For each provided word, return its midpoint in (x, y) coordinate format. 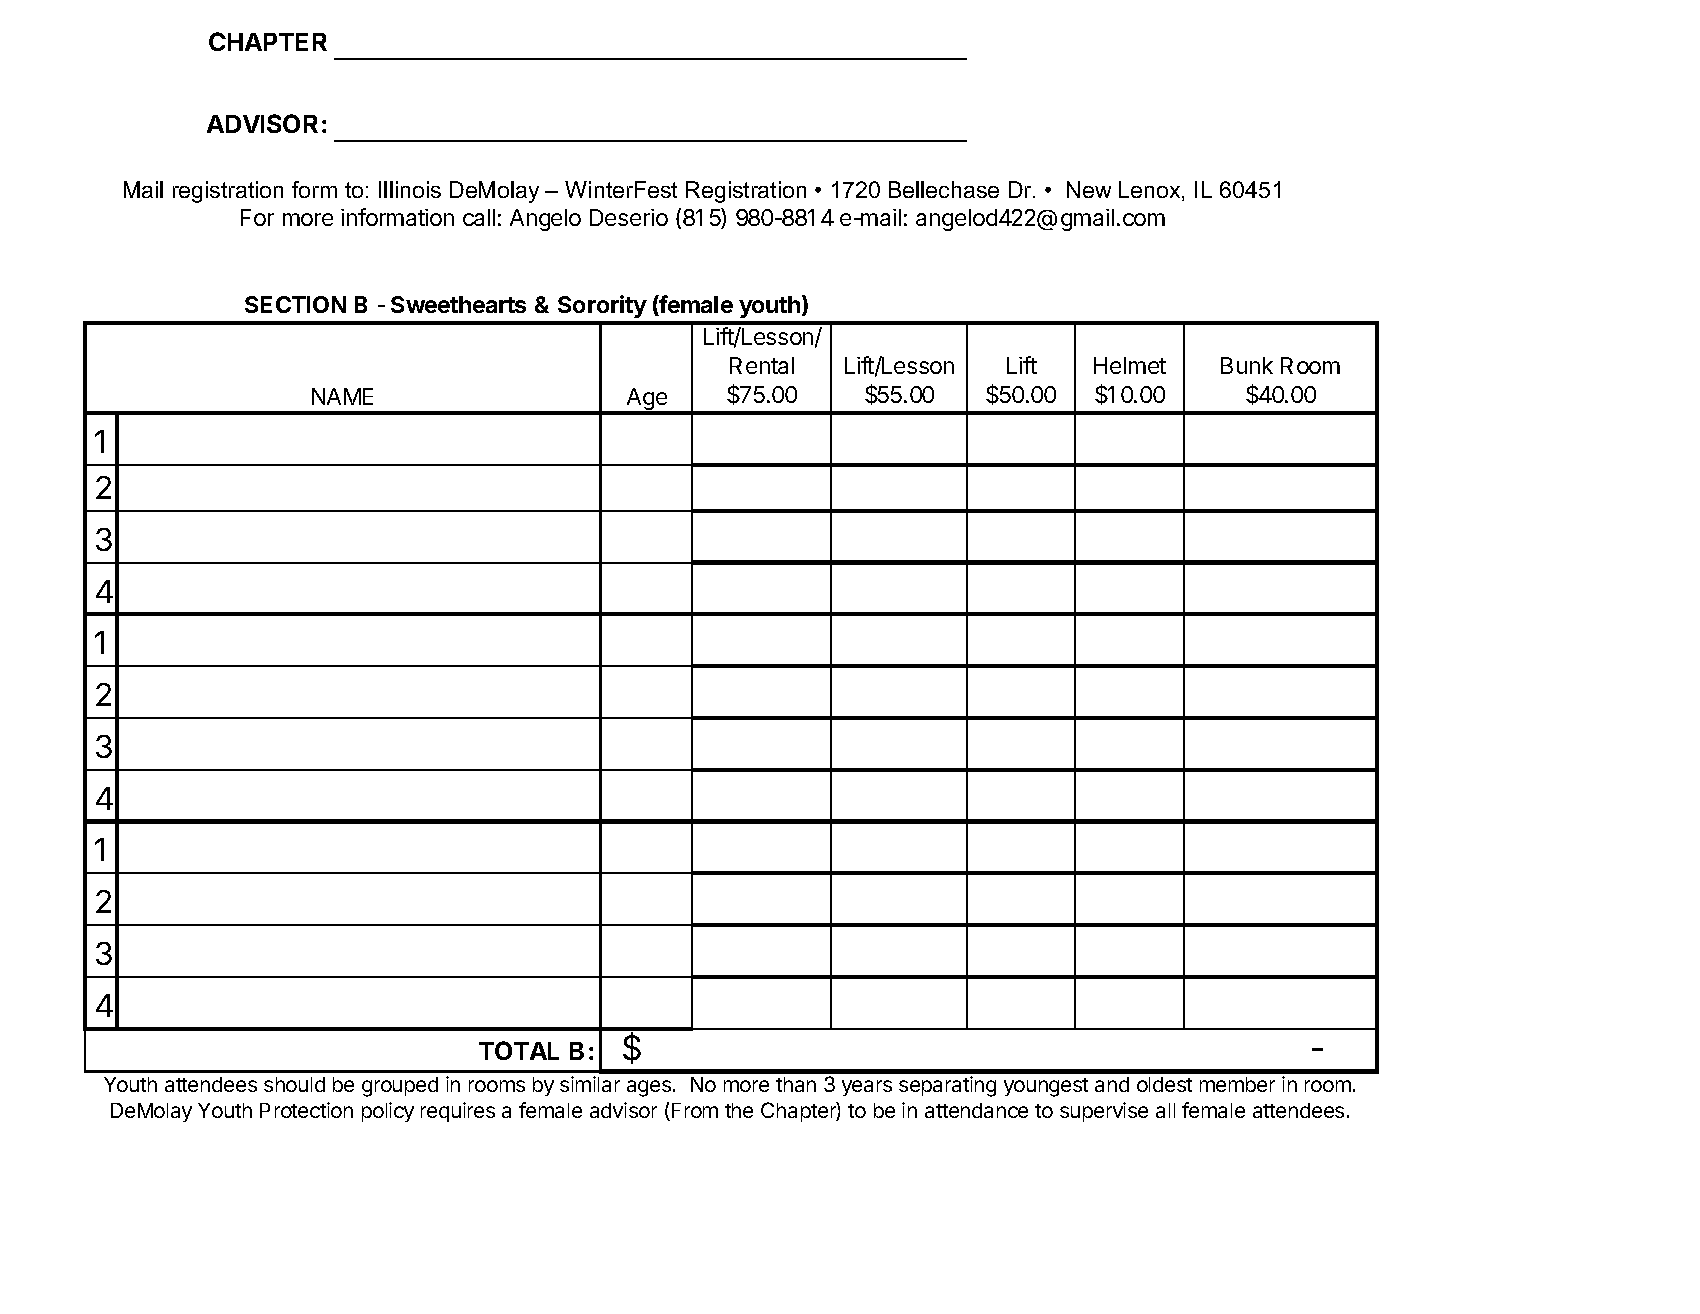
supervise (1104, 1112)
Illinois (410, 189)
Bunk (1247, 365)
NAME (342, 396)
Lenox (1151, 191)
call (479, 217)
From (695, 1110)
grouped (400, 1087)
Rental (762, 365)
